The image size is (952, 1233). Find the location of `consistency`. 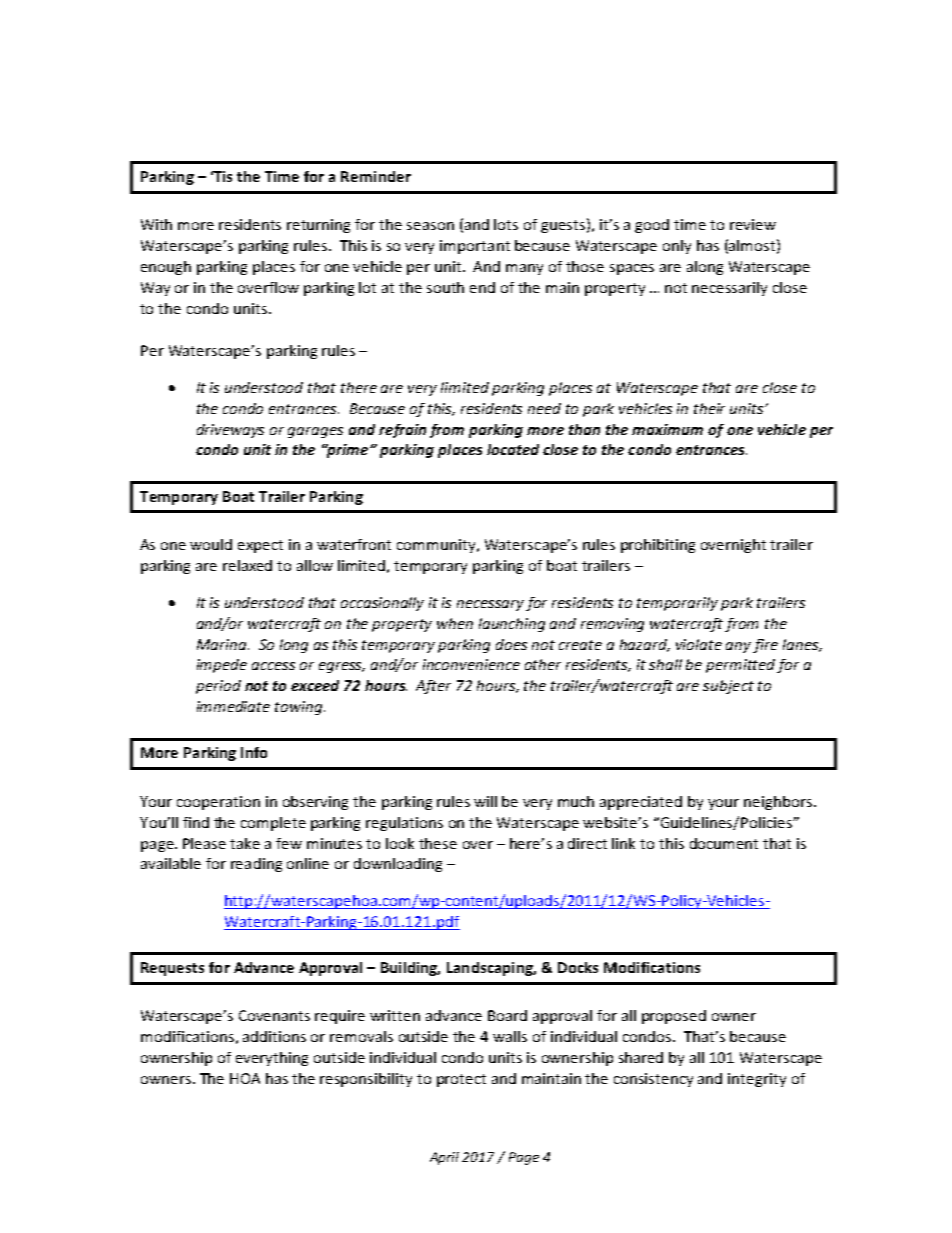

consistency is located at coordinates (653, 1080).
